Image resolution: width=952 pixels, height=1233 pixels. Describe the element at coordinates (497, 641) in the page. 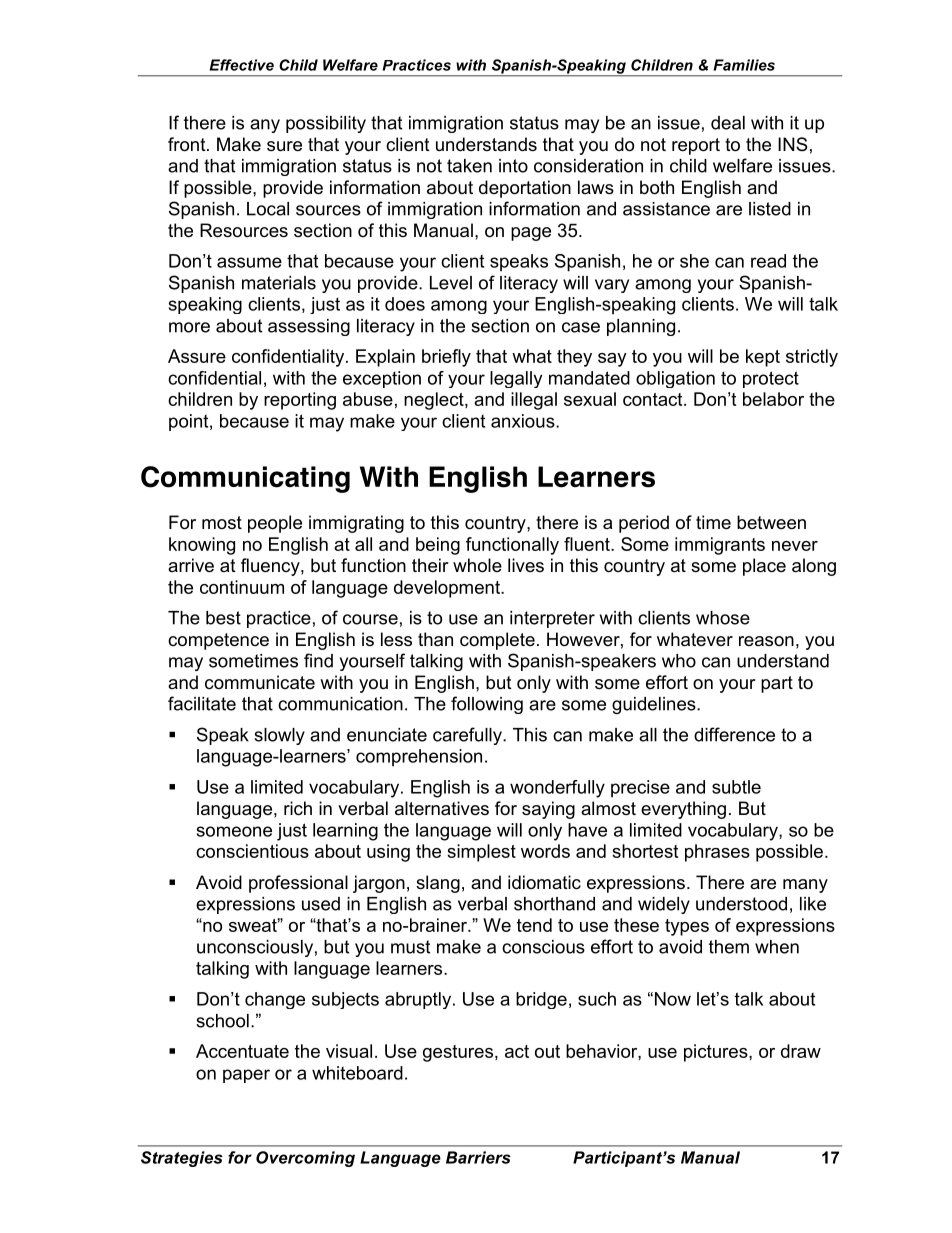

I see `complete` at that location.
